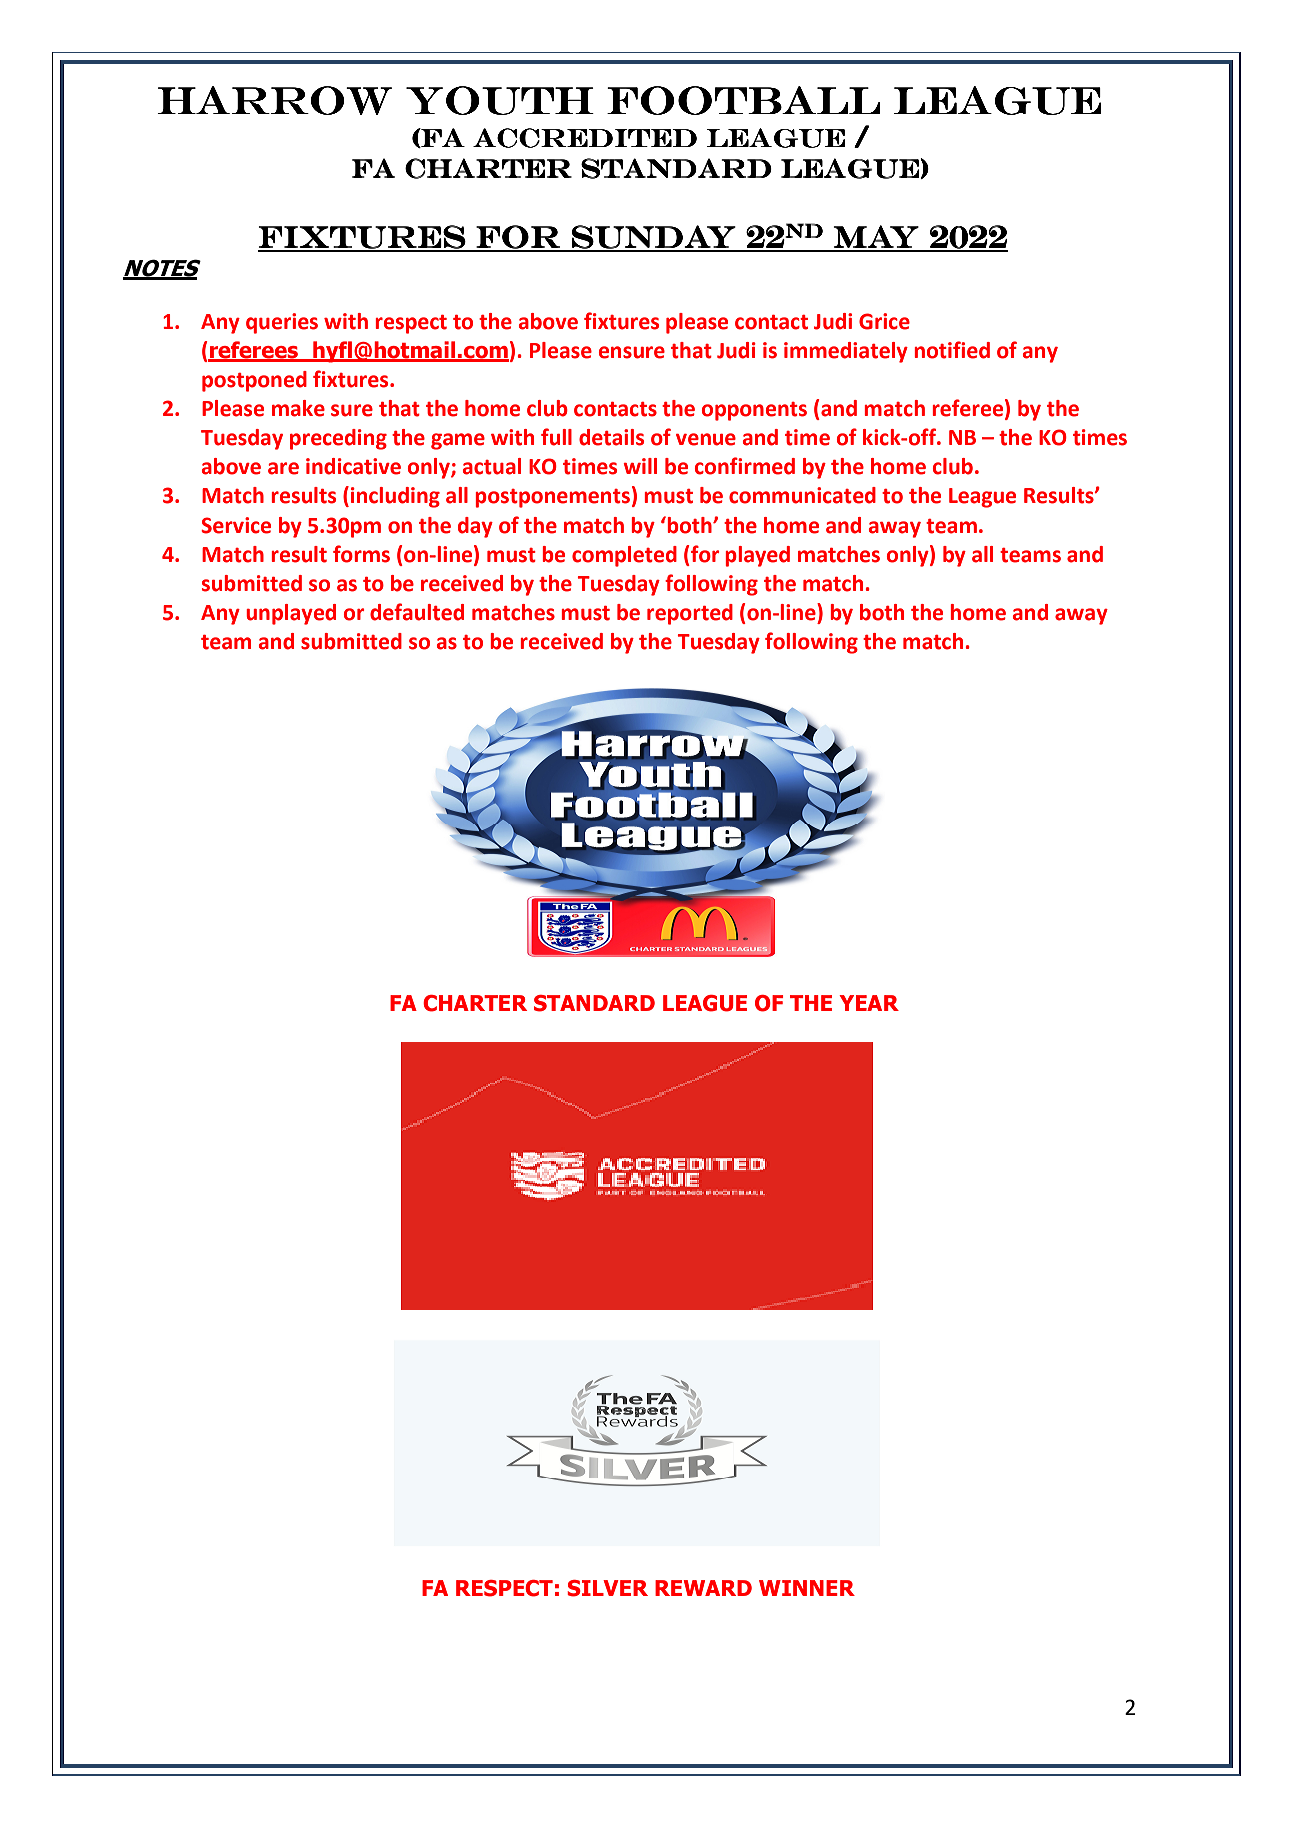 This screenshot has height=1828, width=1292. What do you see at coordinates (361, 554) in the screenshot?
I see `forms` at bounding box center [361, 554].
